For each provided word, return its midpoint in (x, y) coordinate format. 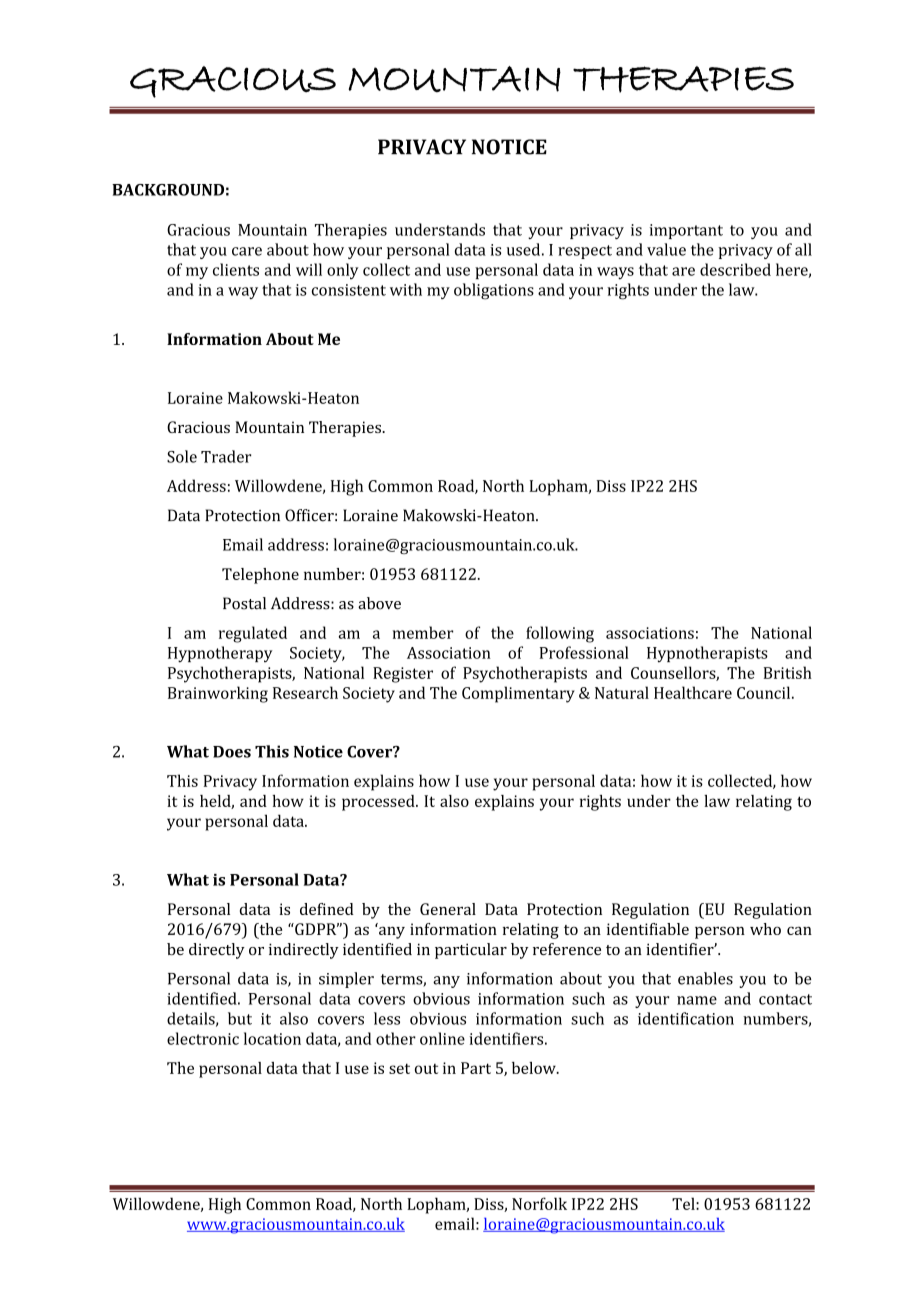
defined (327, 909)
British (788, 672)
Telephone (260, 576)
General (448, 909)
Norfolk (539, 1203)
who (765, 929)
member (423, 632)
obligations (494, 291)
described (735, 269)
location (272, 1038)
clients (236, 269)
